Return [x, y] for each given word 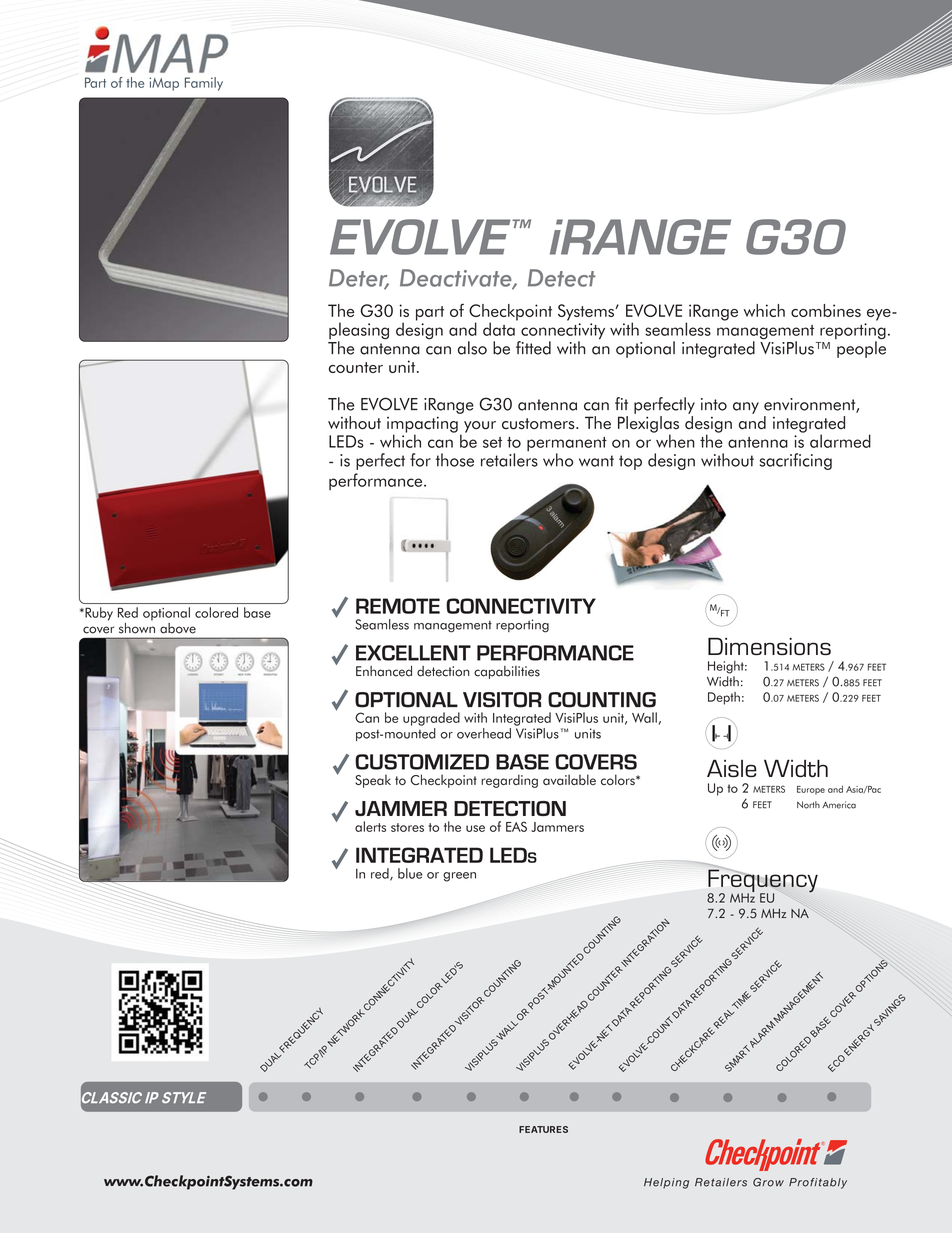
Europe [811, 790]
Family [204, 84]
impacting [422, 426]
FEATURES [543, 1129]
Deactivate [457, 279]
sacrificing [796, 461]
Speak [373, 781]
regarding [509, 781]
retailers [509, 460]
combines [826, 310]
